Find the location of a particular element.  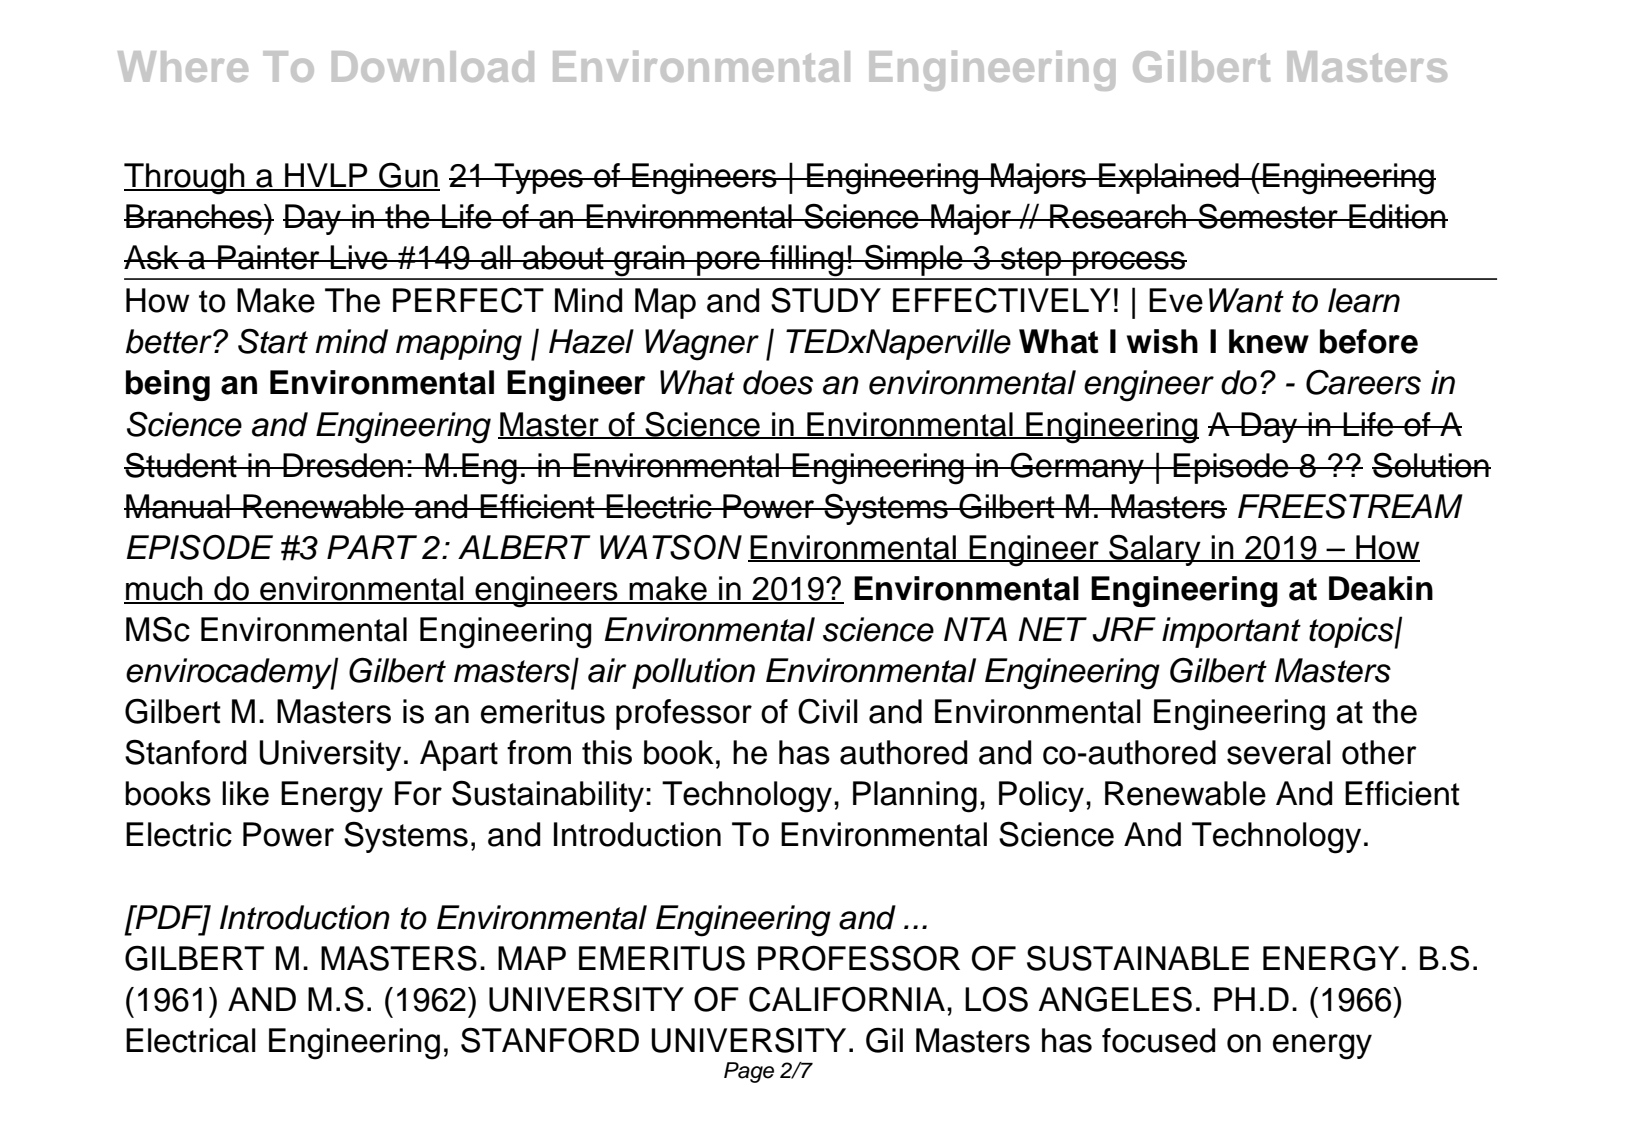

STUDY is located at coordinates (826, 300).
